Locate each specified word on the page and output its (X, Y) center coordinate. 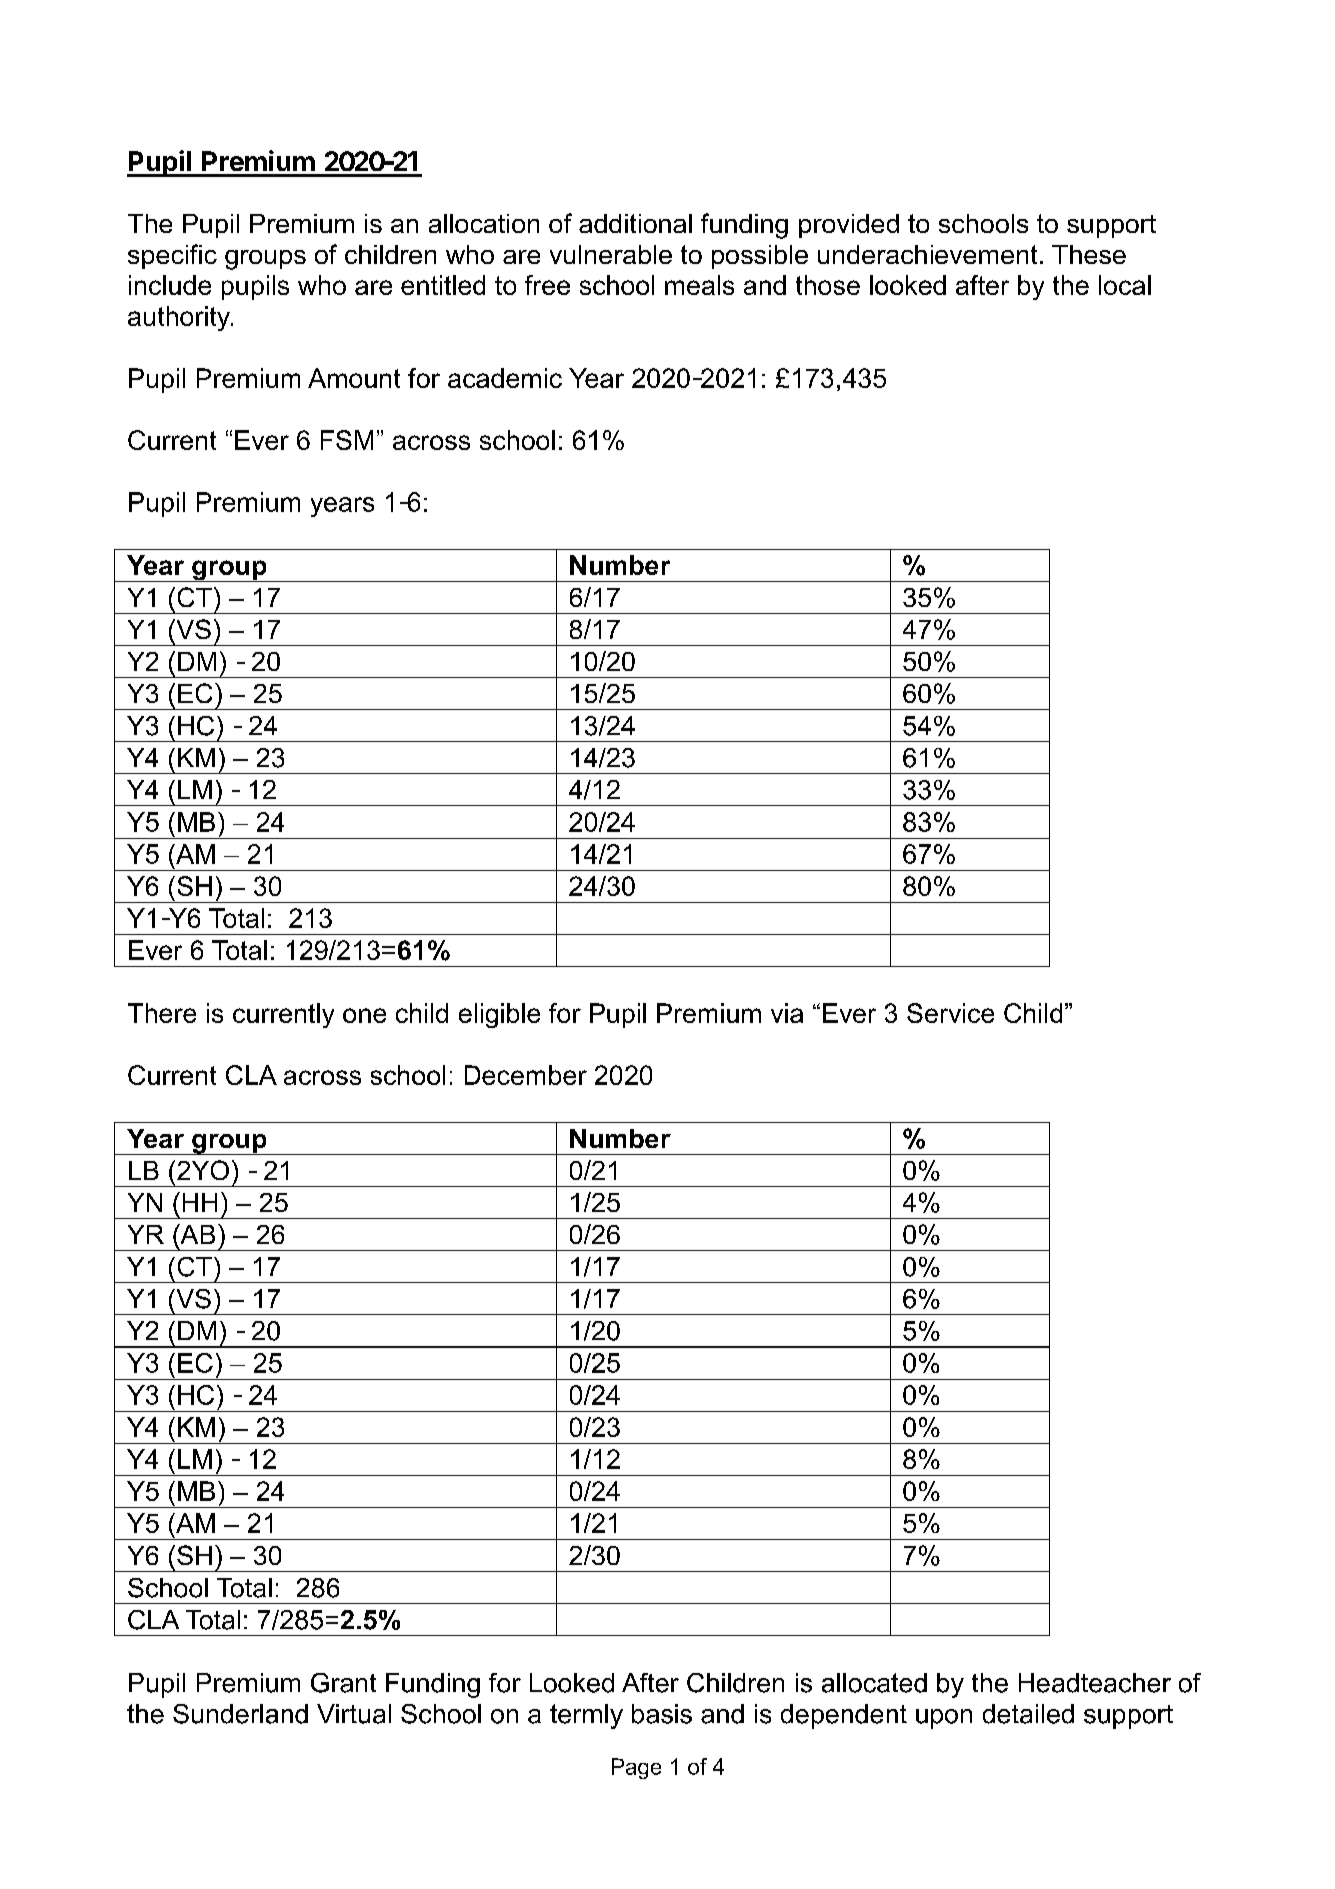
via (787, 1013)
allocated (874, 1683)
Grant (343, 1683)
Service (950, 1013)
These (1089, 254)
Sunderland (240, 1714)
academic (505, 378)
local (1125, 285)
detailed (1028, 1714)
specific (172, 256)
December (526, 1075)
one (364, 1015)
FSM (347, 440)
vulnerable (611, 254)
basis (662, 1714)
